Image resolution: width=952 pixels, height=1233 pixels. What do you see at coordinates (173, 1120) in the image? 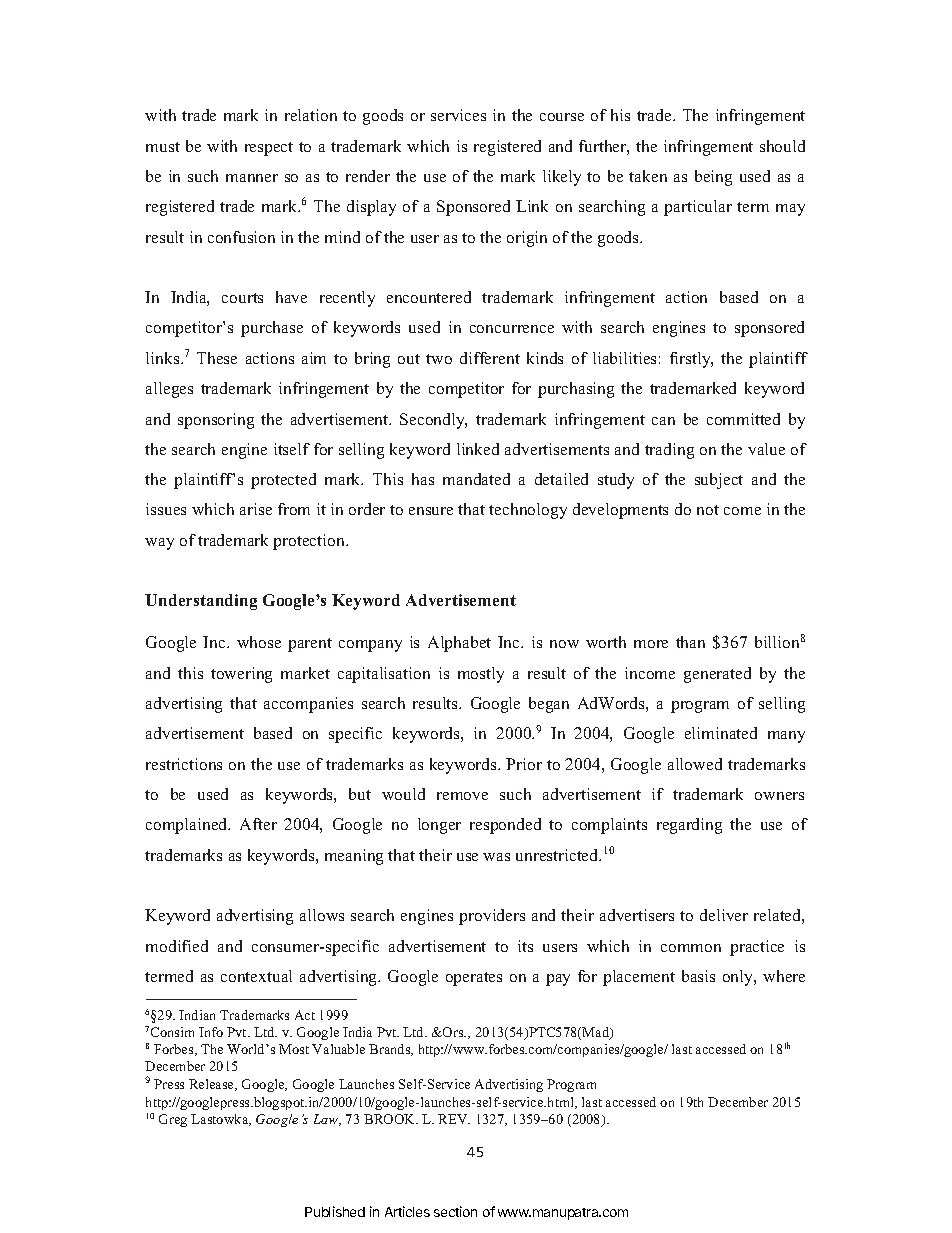
I see `Greg` at bounding box center [173, 1120].
